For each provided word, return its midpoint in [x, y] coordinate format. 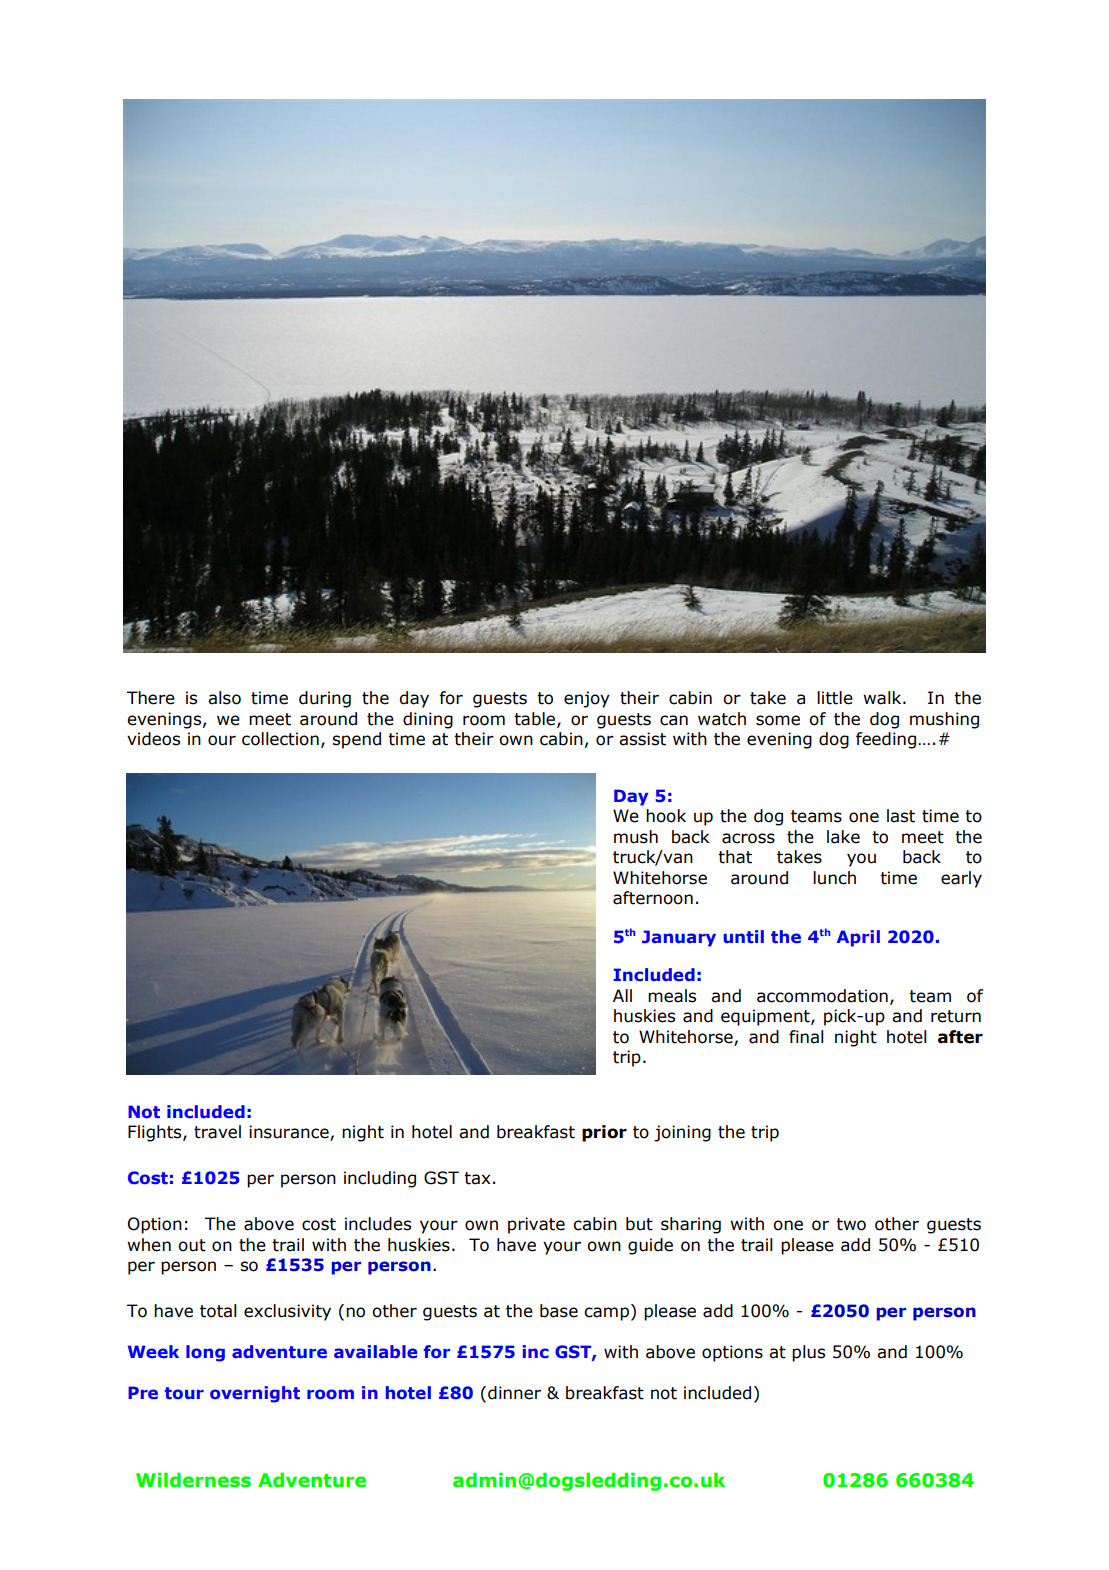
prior [604, 1133]
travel [217, 1132]
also [224, 698]
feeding [887, 740]
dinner [514, 1393]
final [806, 1037]
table [536, 719]
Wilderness [193, 1480]
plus [808, 1353]
